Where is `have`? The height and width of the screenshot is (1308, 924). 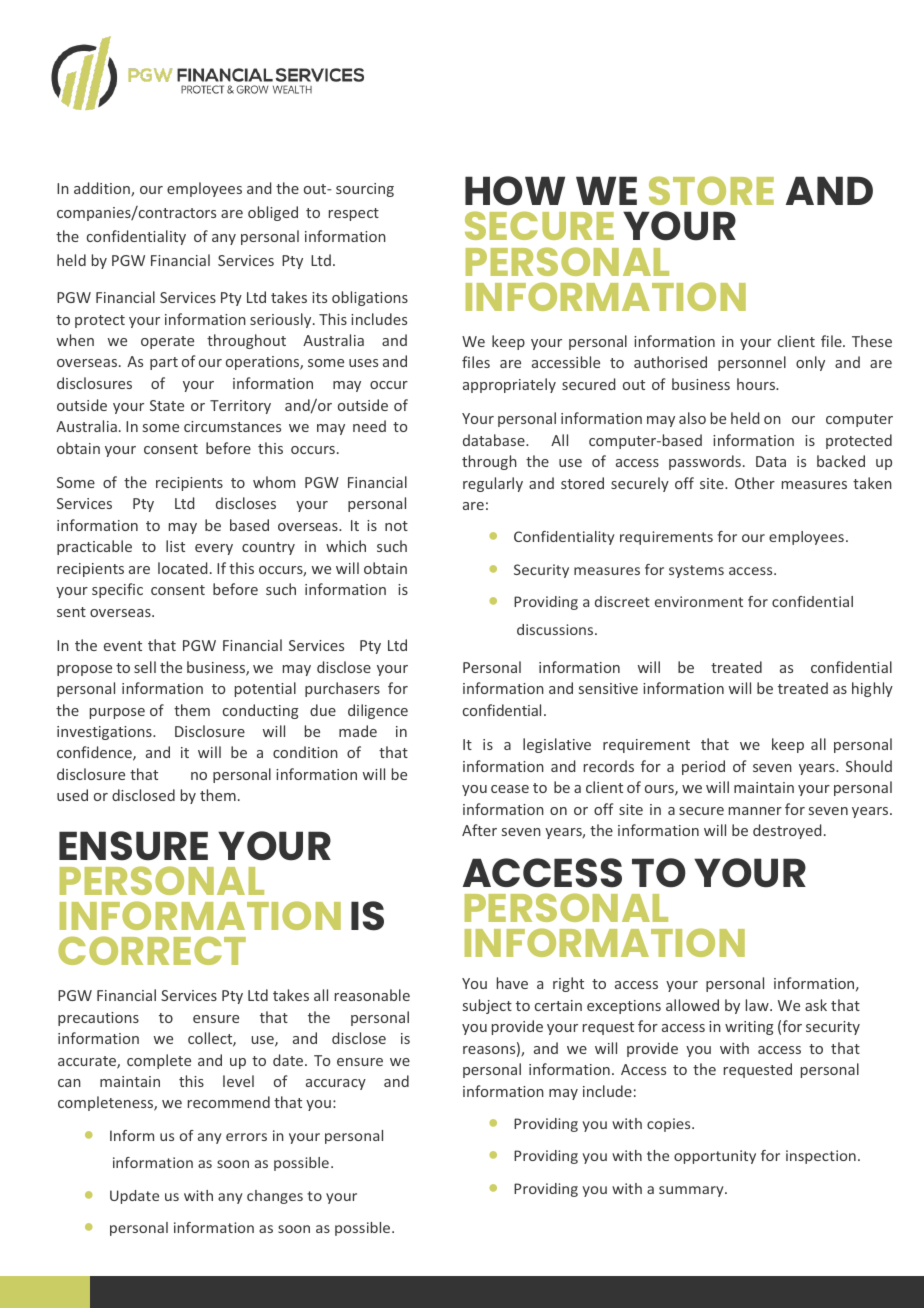 have is located at coordinates (512, 983).
